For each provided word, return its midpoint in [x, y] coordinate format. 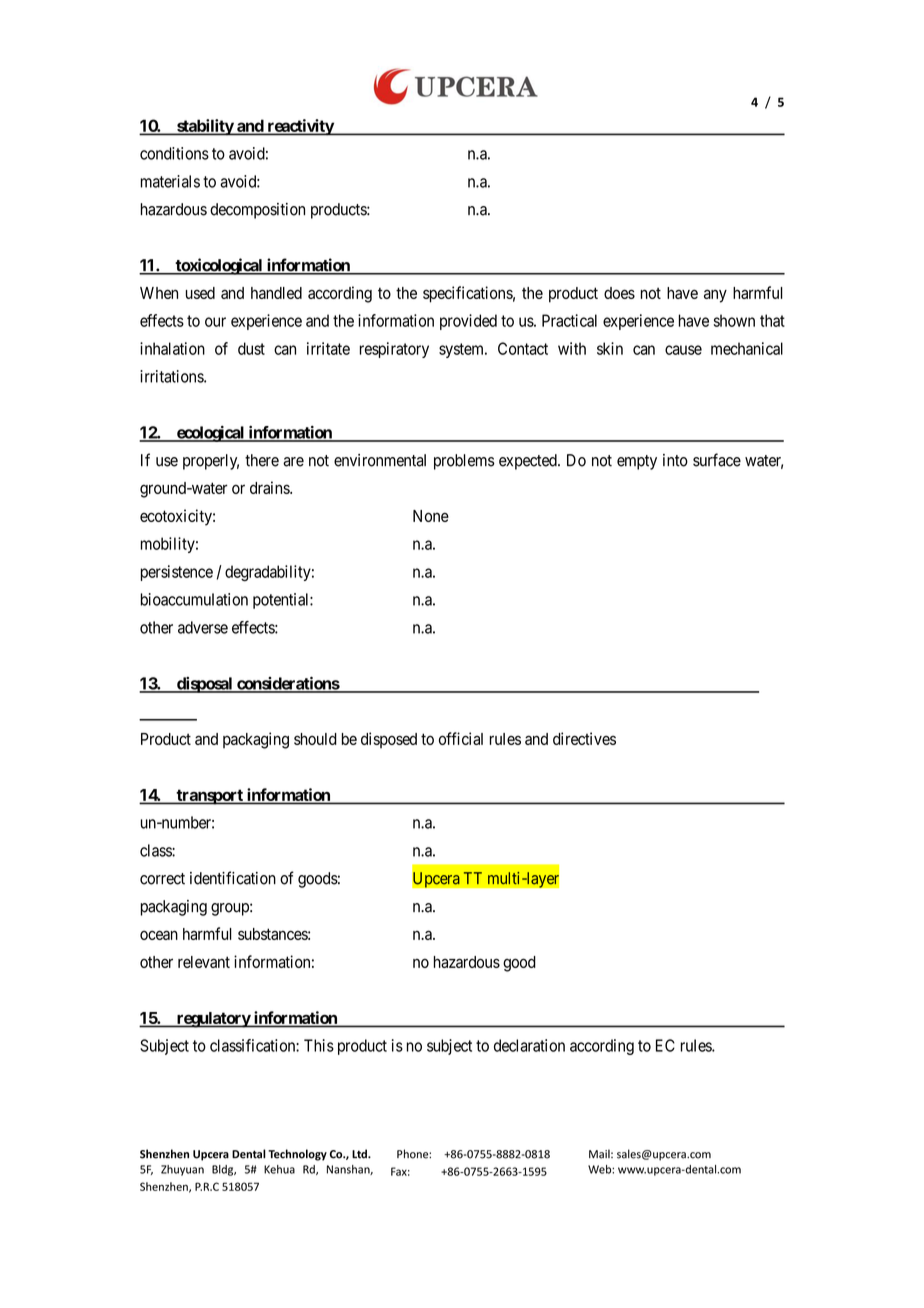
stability [205, 127]
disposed [389, 740]
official [461, 738]
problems [464, 462]
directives [584, 738]
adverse [203, 627]
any [715, 296]
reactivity [300, 127]
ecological [211, 434]
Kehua [279, 1169]
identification [233, 878]
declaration [529, 1045]
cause [683, 350]
